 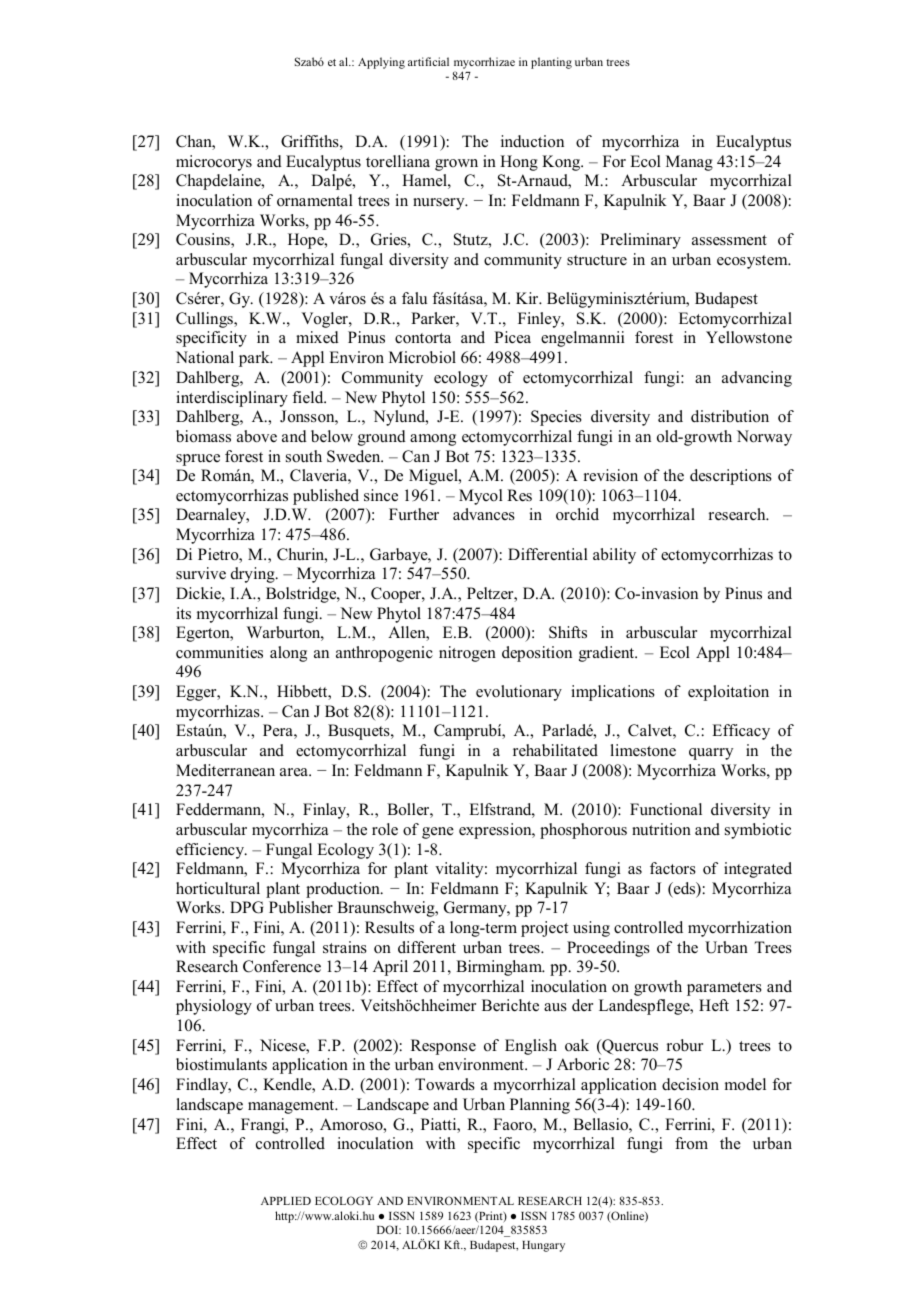 I want to click on artificial, so click(x=428, y=61).
